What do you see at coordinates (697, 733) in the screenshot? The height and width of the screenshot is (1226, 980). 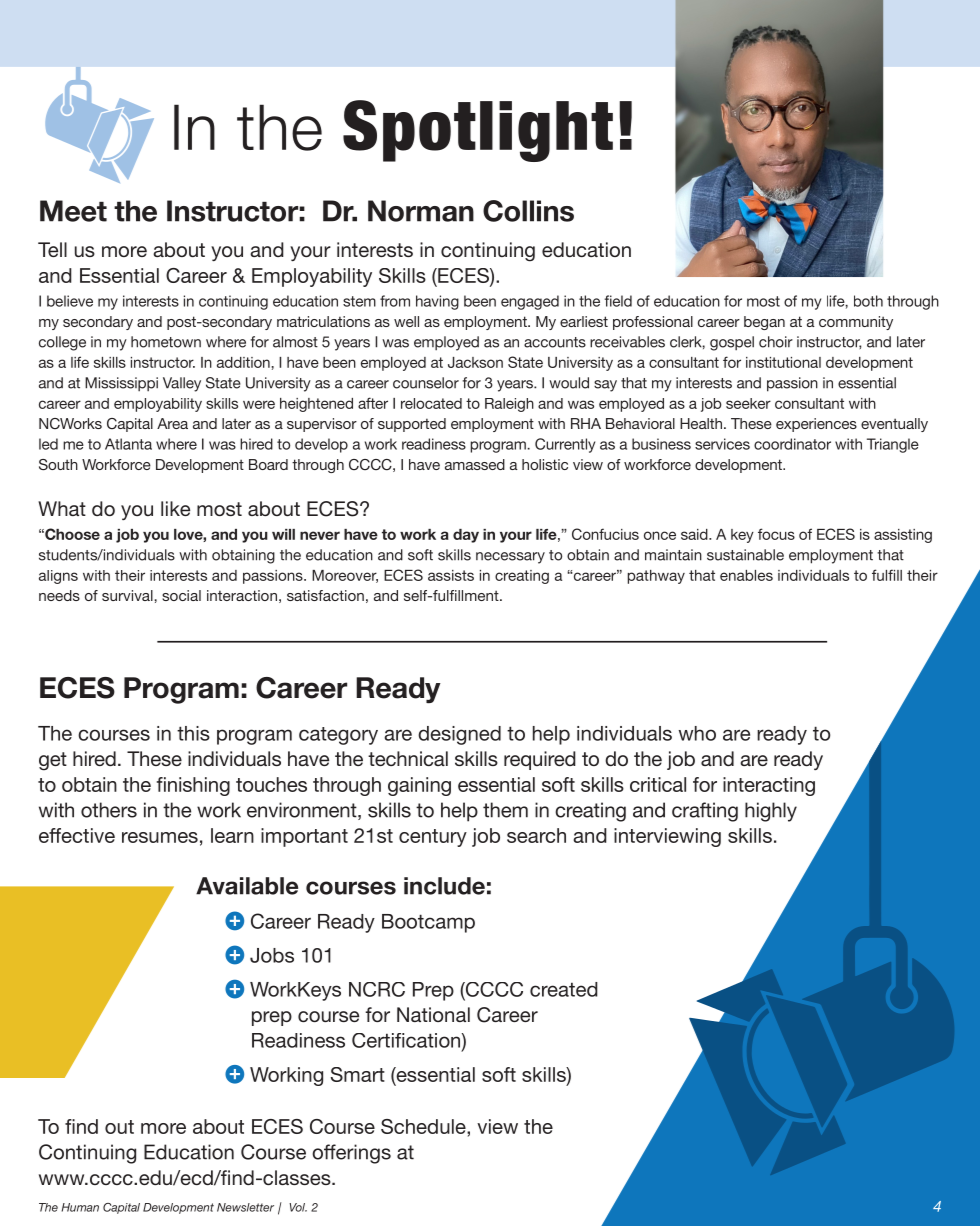 I see `who` at bounding box center [697, 733].
